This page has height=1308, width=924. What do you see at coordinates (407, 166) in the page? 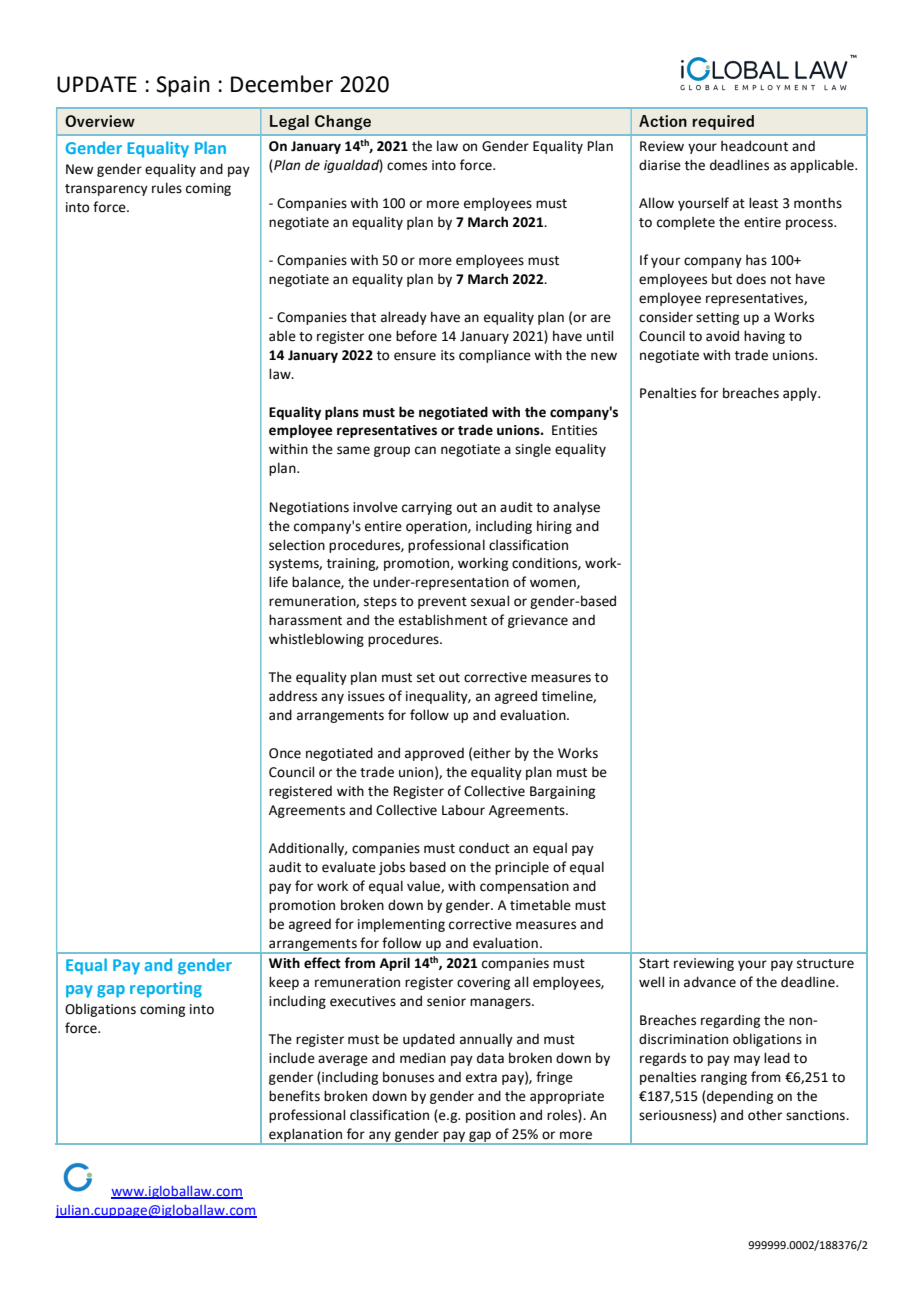
I see `comes` at bounding box center [407, 166].
